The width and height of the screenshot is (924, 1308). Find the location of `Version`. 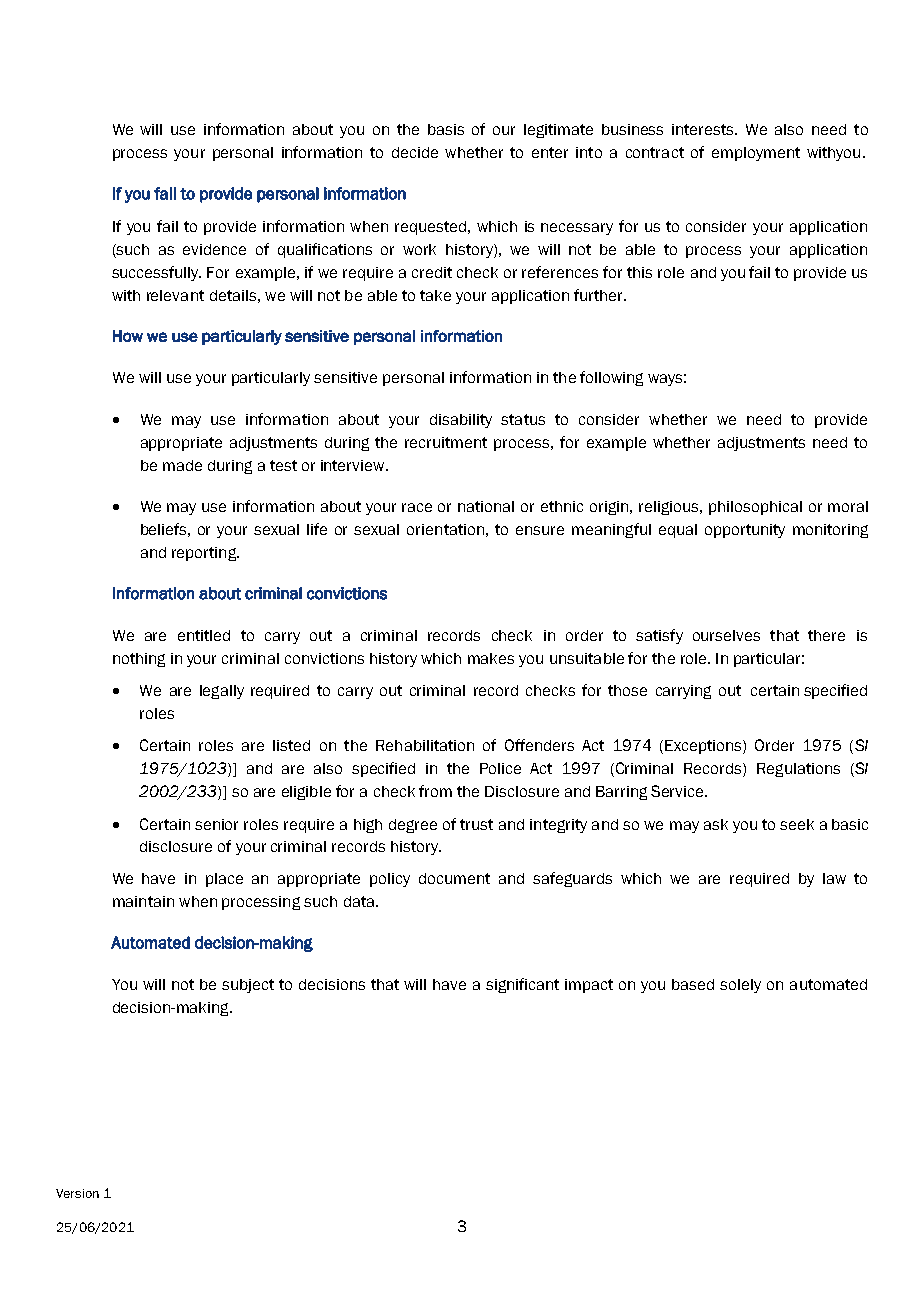

Version is located at coordinates (77, 1193).
